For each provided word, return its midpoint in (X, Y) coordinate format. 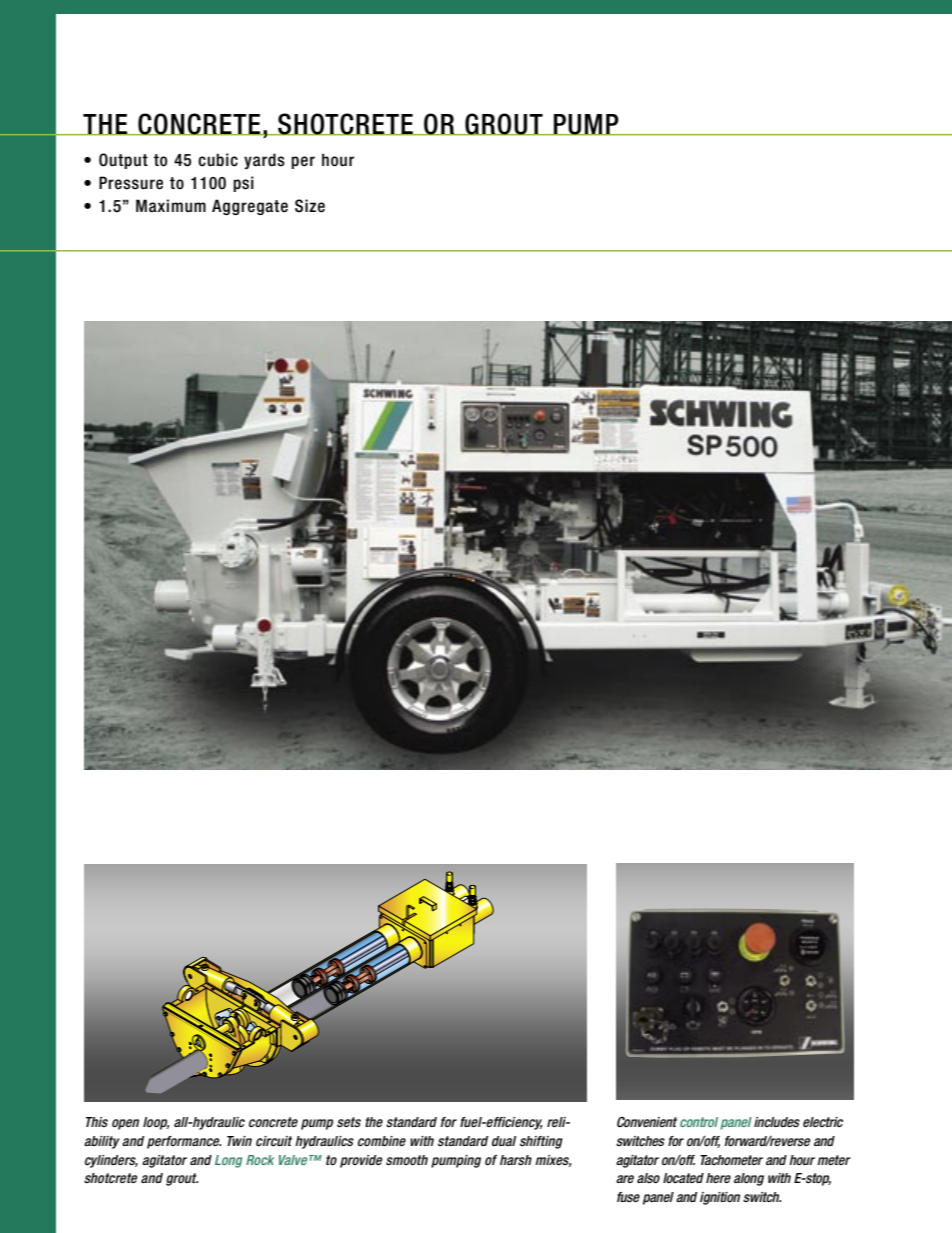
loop (156, 1123)
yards (264, 161)
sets (349, 1122)
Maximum (171, 206)
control (699, 1122)
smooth (407, 1160)
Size (310, 206)
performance (184, 1142)
